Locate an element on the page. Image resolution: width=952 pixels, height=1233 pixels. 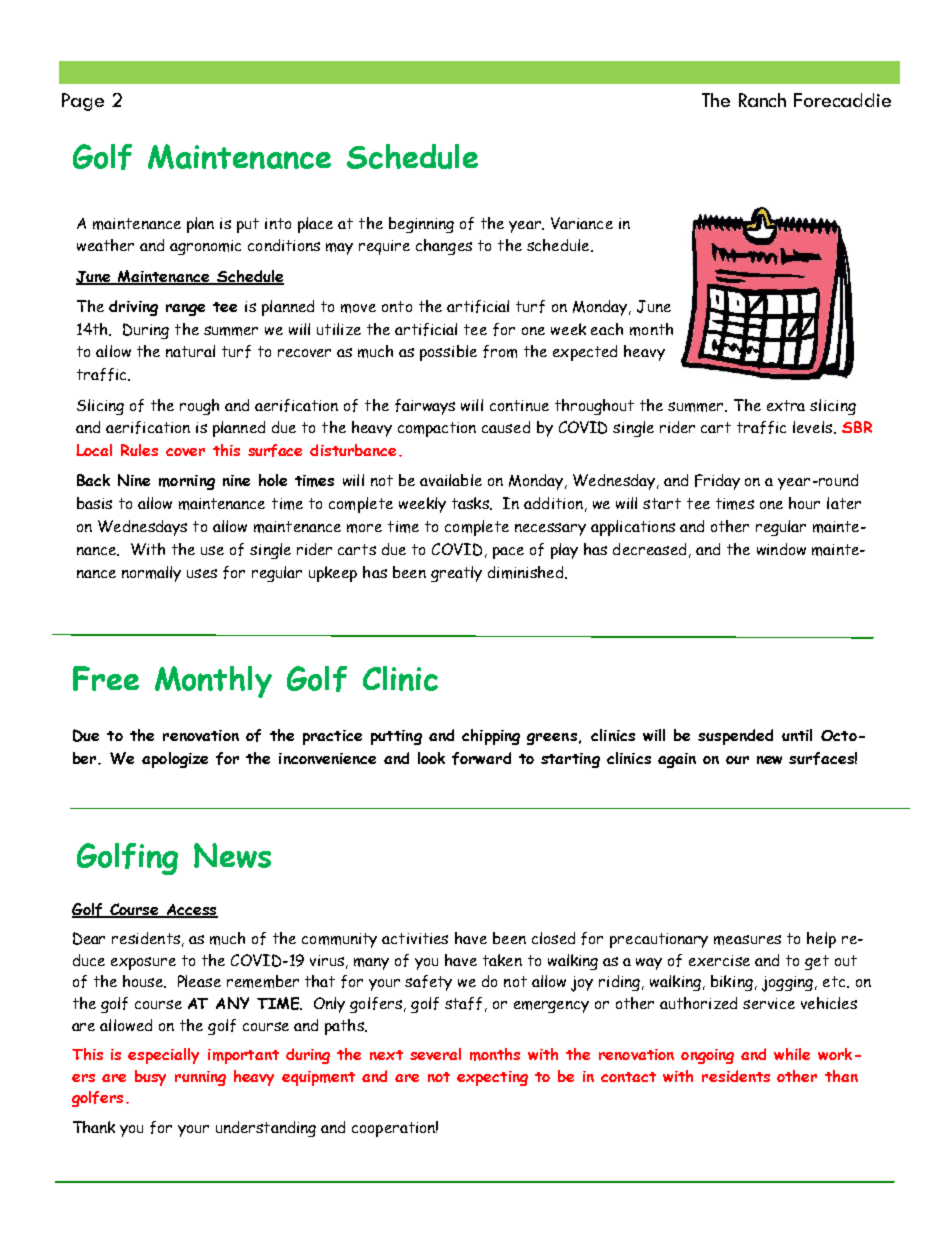
greatly is located at coordinates (456, 574).
